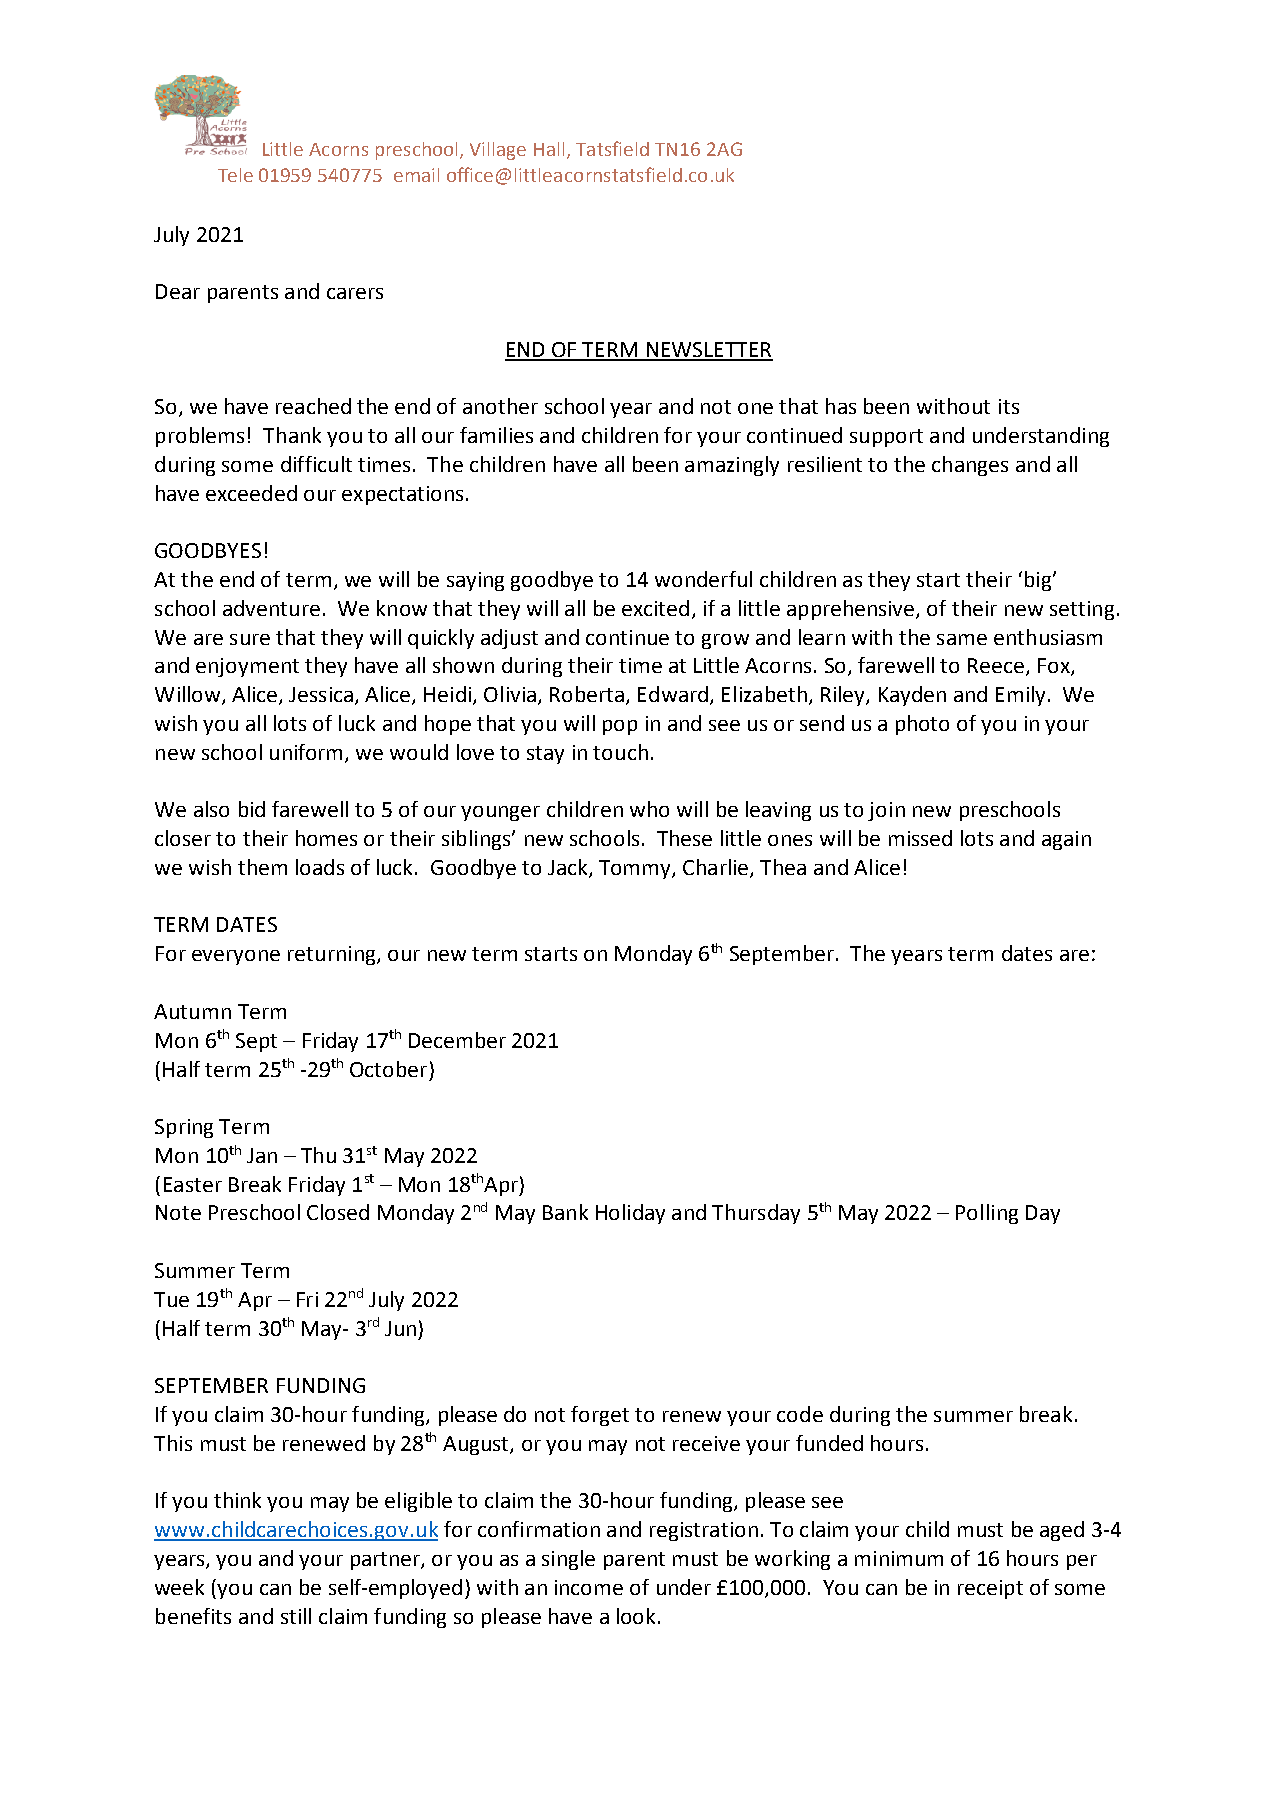  Describe the element at coordinates (990, 1589) in the page. I see `receipt` at that location.
